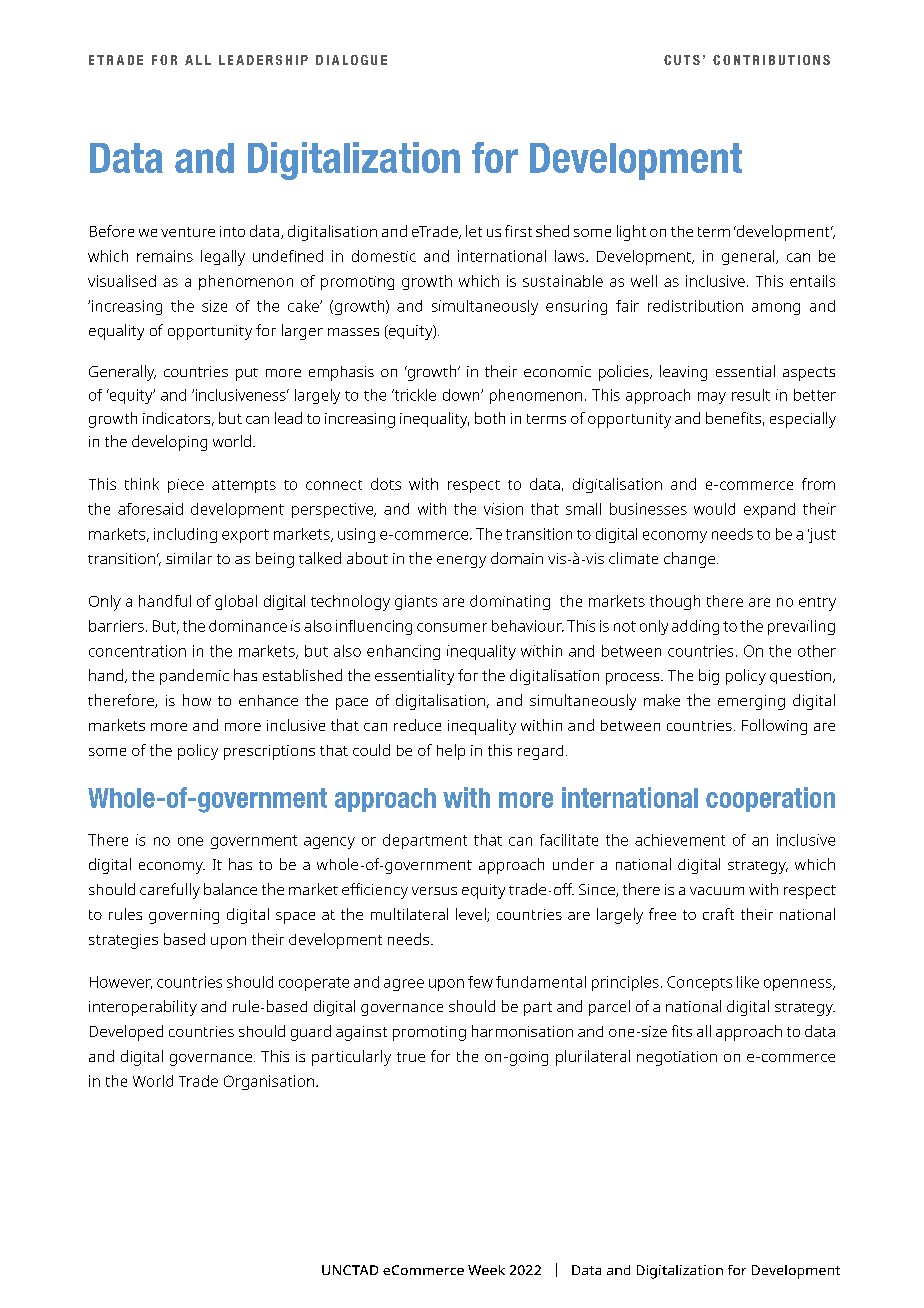 The height and width of the screenshot is (1308, 924). I want to click on consumer, so click(452, 627).
